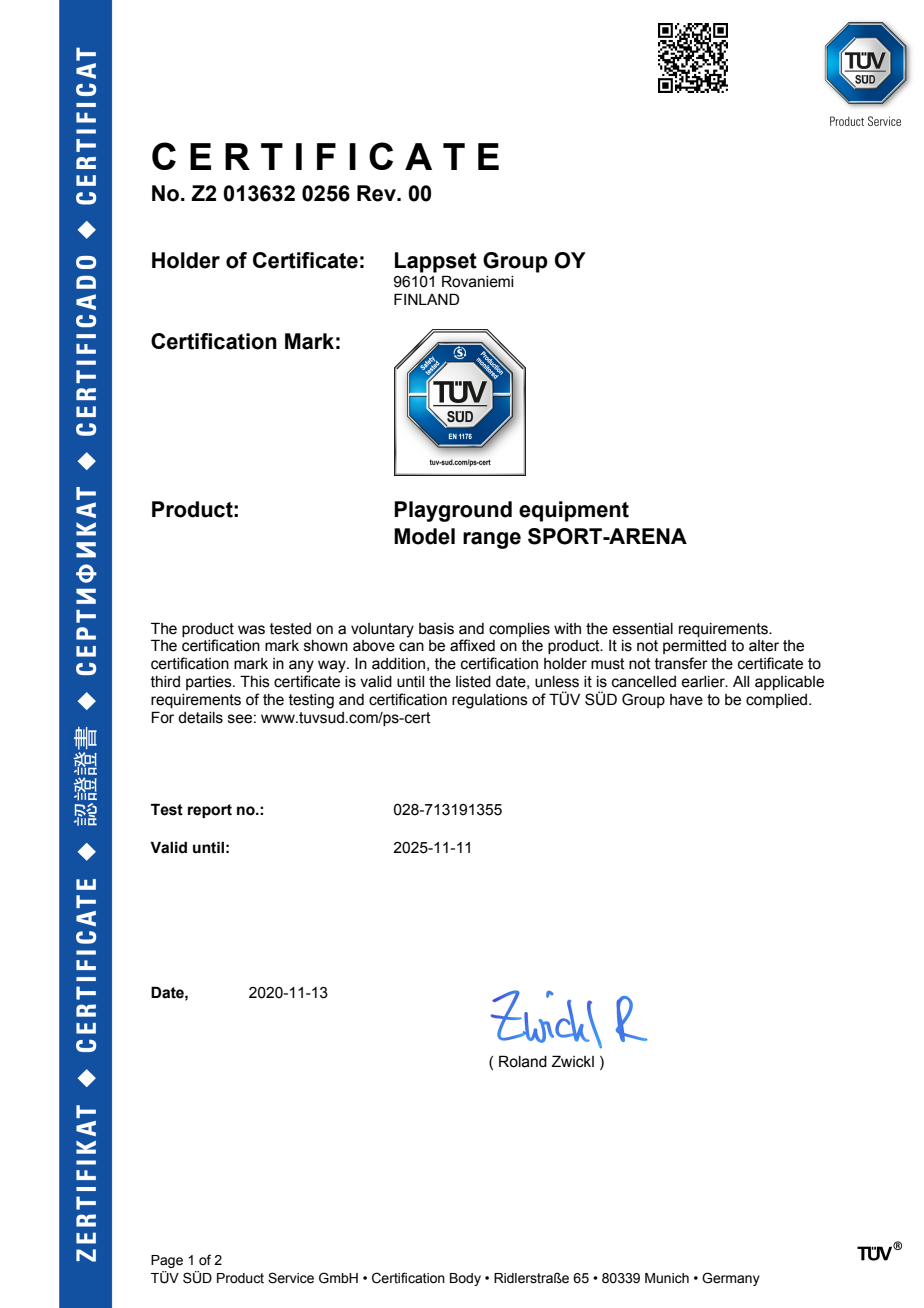 The image size is (924, 1308). What do you see at coordinates (477, 281) in the screenshot?
I see `Rovaniemi` at bounding box center [477, 281].
